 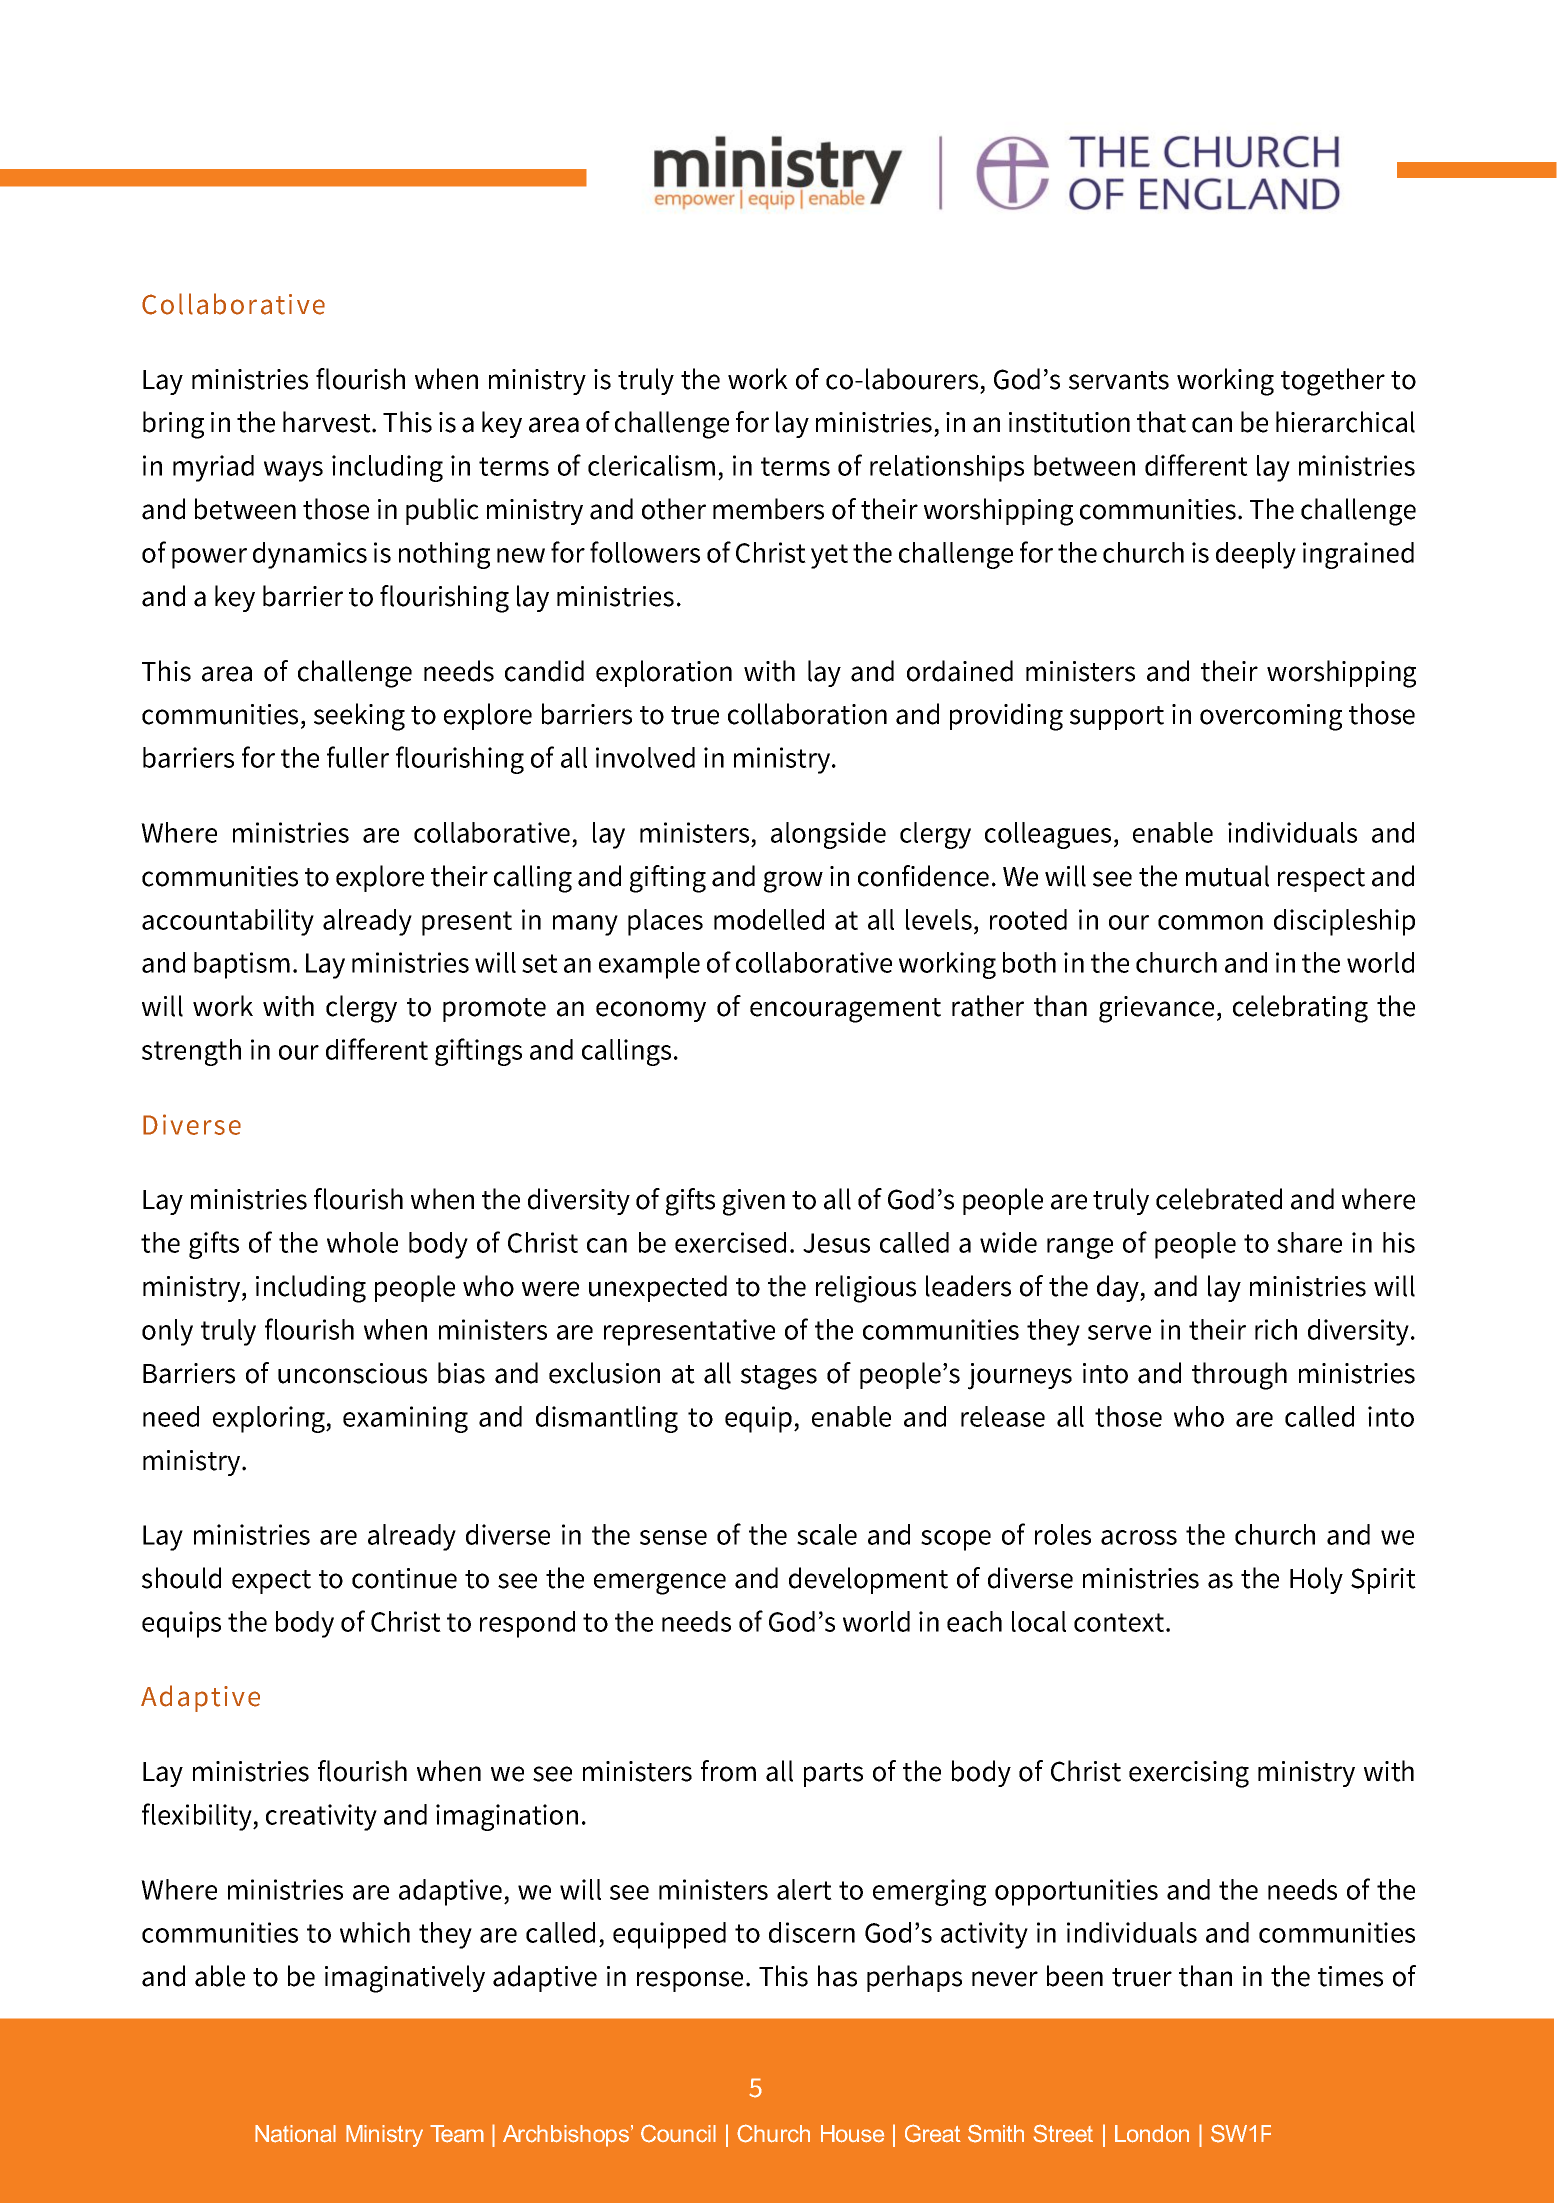 What do you see at coordinates (375, 1932) in the screenshot?
I see `which` at bounding box center [375, 1932].
